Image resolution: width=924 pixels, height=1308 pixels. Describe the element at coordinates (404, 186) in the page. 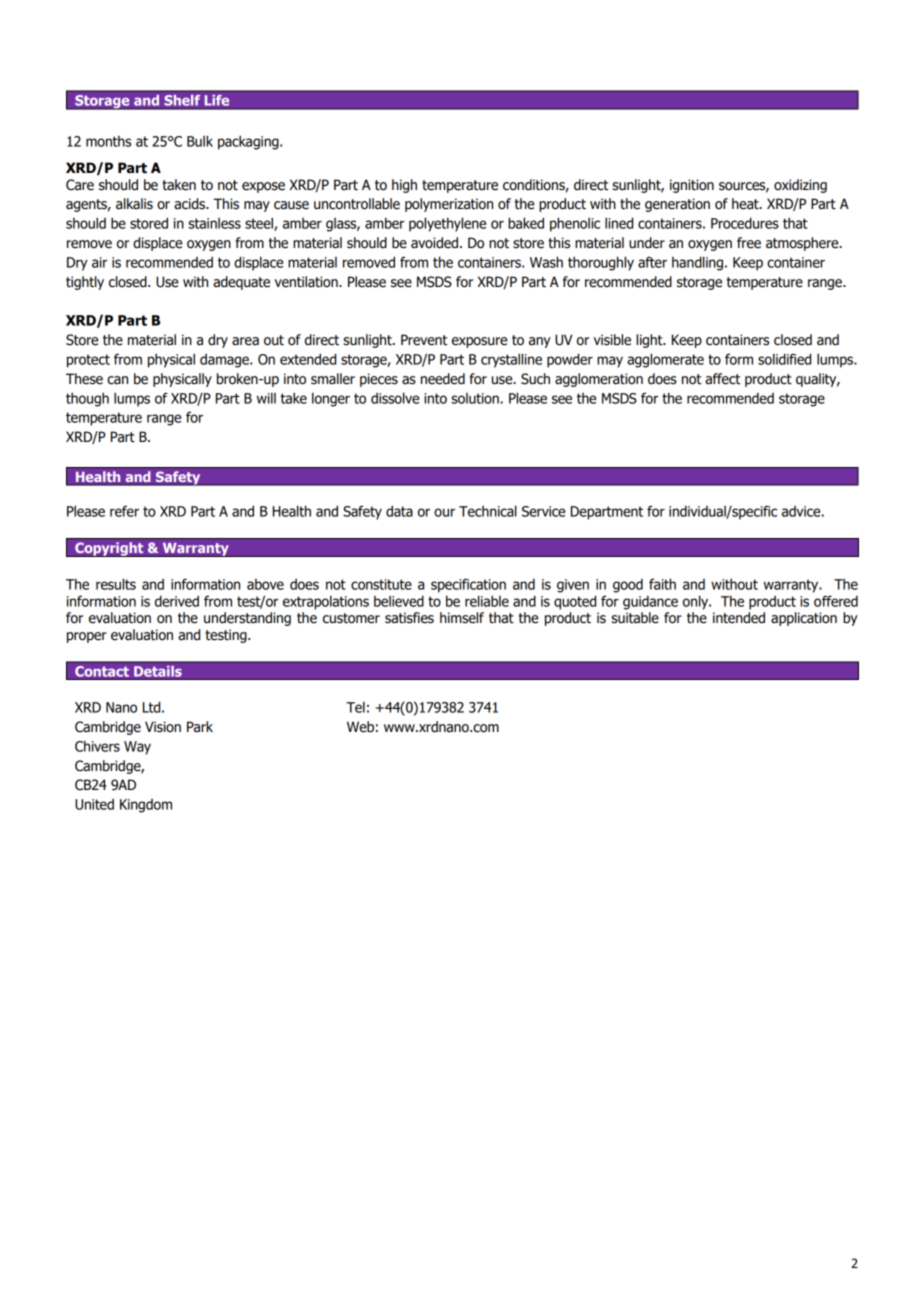

I see `high` at that location.
